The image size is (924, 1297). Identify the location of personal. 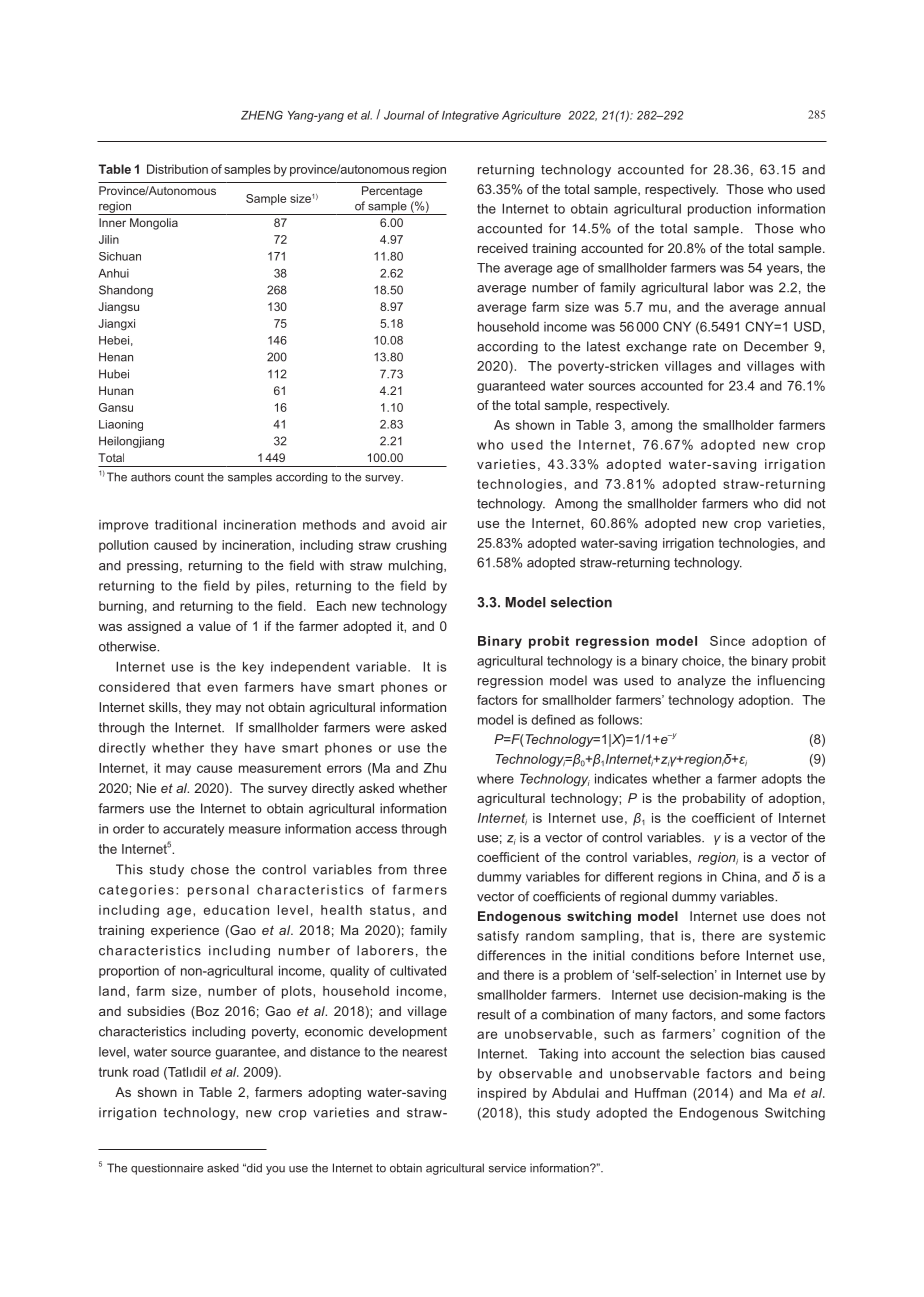
(218, 891).
